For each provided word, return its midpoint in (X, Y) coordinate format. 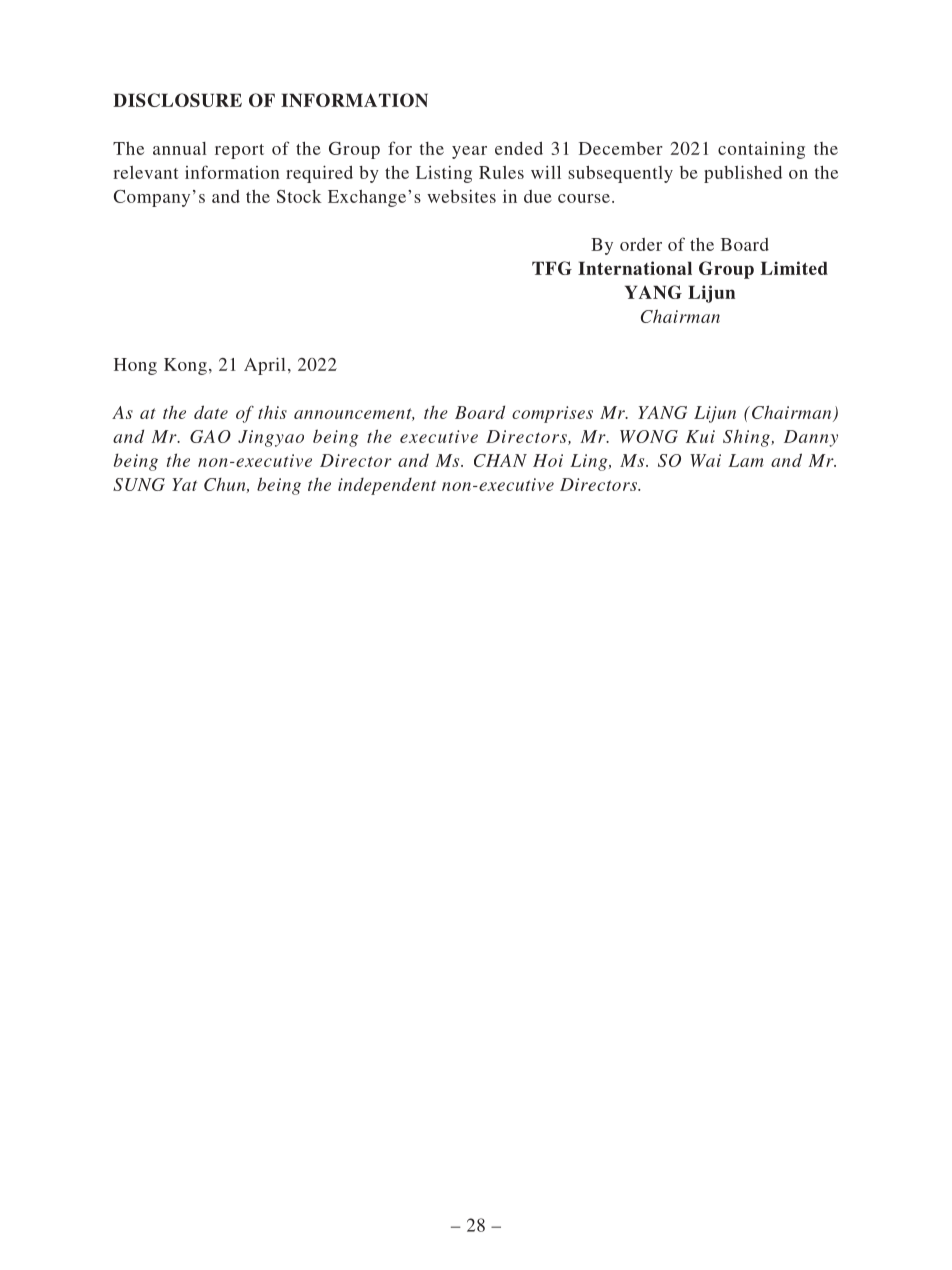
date (211, 412)
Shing (747, 438)
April (264, 366)
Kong (185, 366)
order (641, 244)
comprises (552, 414)
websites (461, 196)
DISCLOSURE (177, 100)
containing (761, 150)
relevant (146, 172)
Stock (299, 196)
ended (519, 148)
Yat (184, 484)
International (635, 268)
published (743, 174)
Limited (794, 268)
